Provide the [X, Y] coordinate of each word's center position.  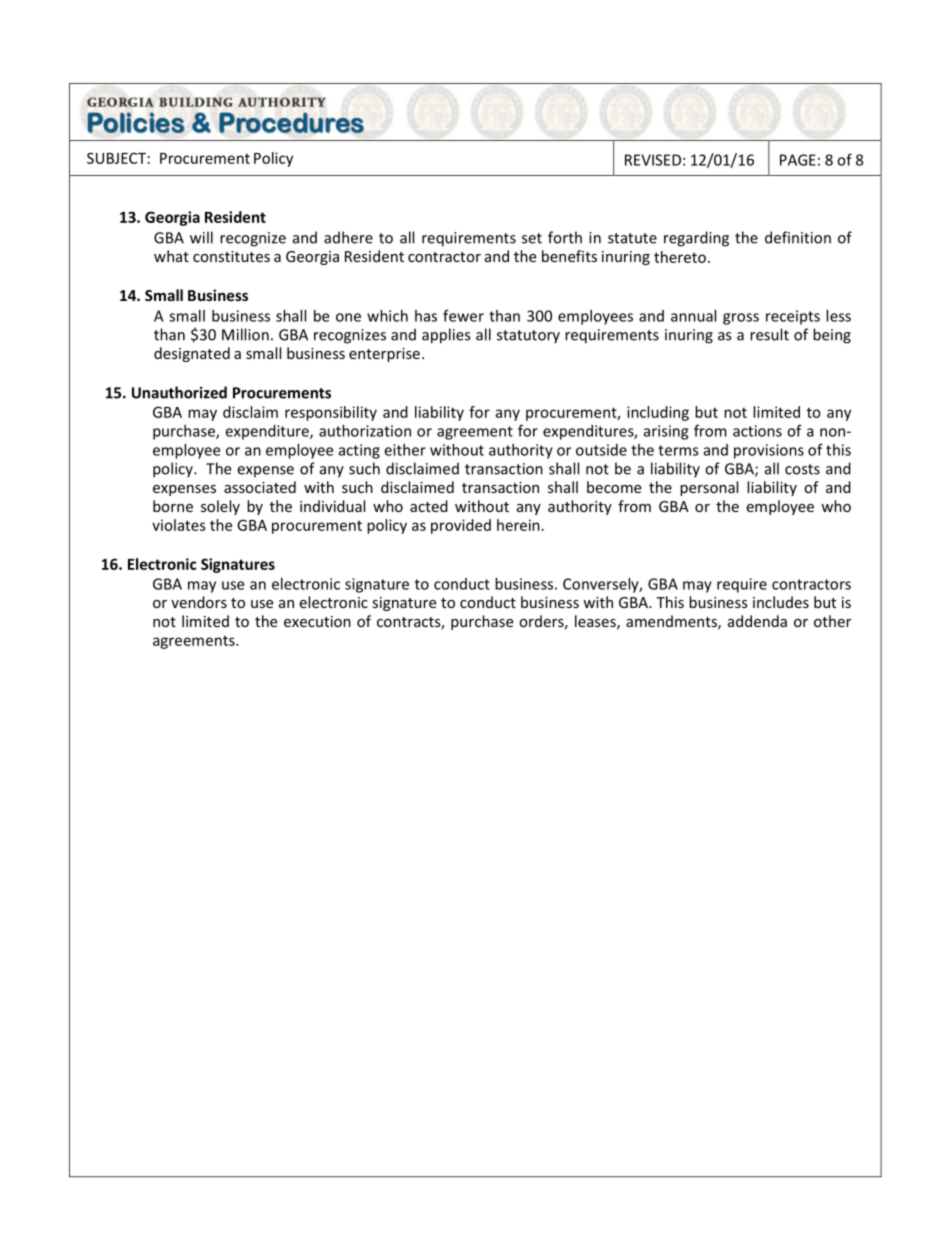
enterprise [384, 355]
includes [781, 602]
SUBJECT [116, 158]
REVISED [653, 160]
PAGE [798, 160]
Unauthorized [179, 392]
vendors [199, 602]
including [658, 413]
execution [317, 621]
